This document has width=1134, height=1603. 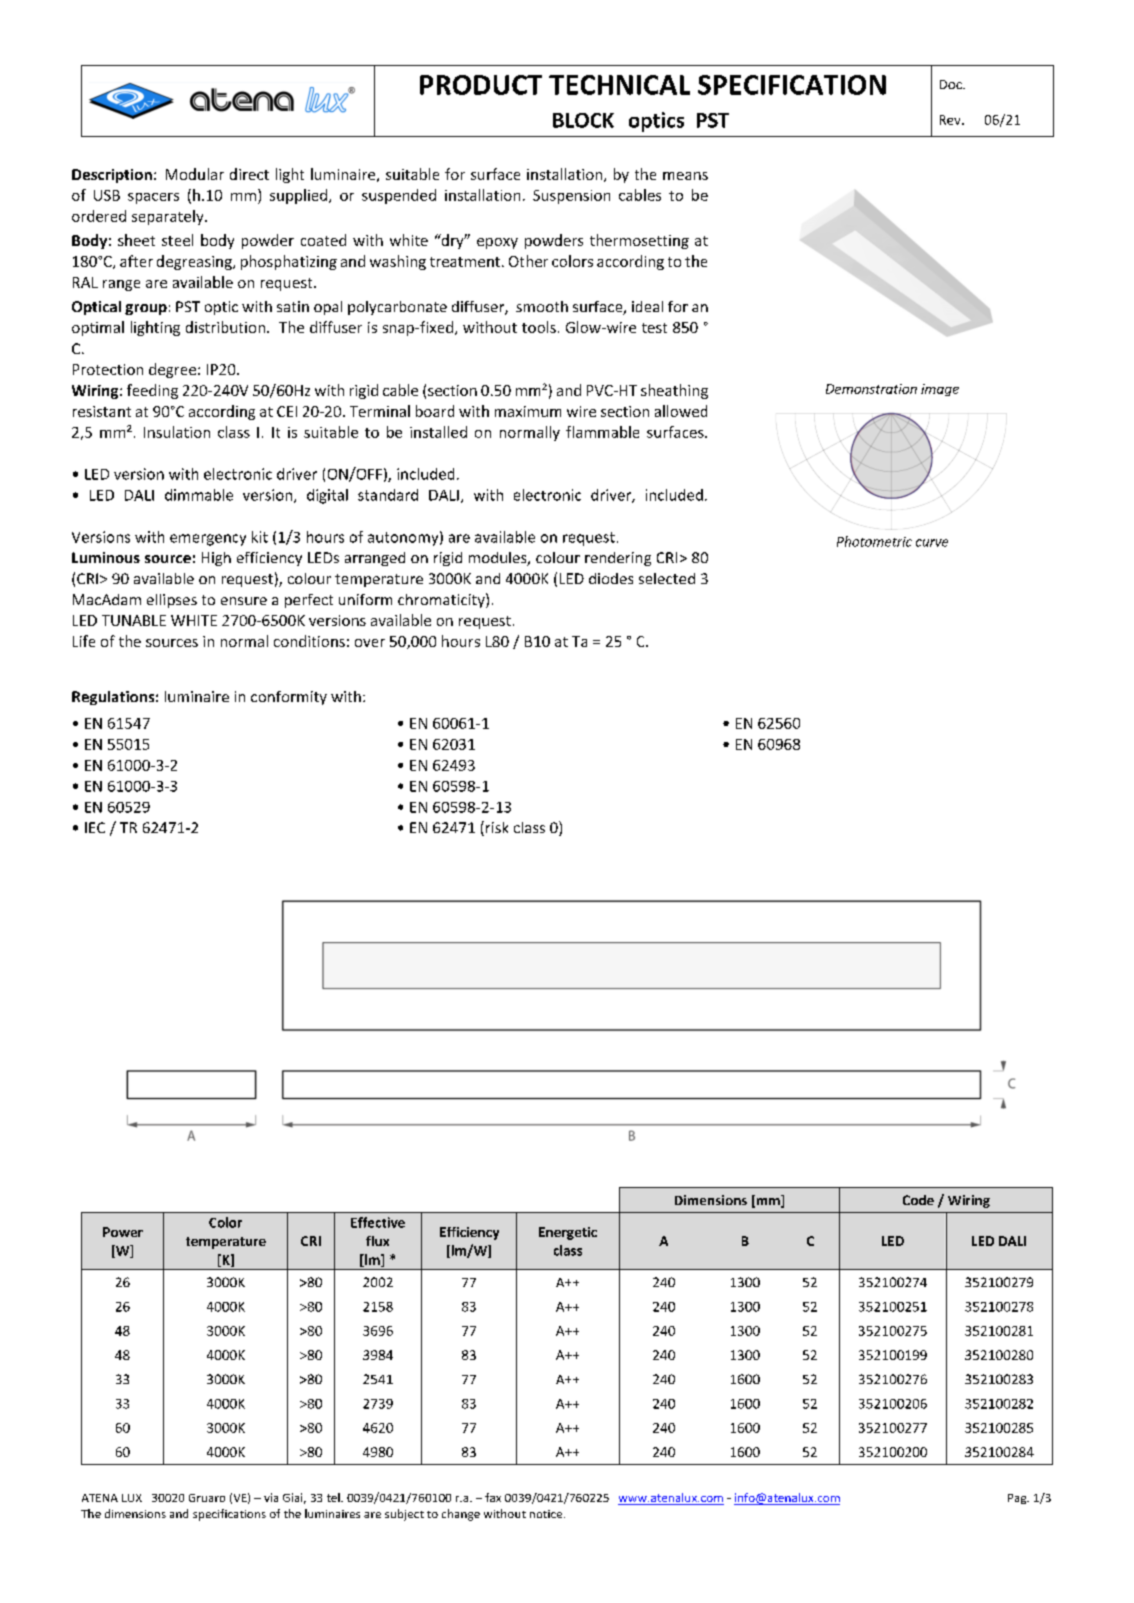 I want to click on Modular, so click(x=195, y=174).
